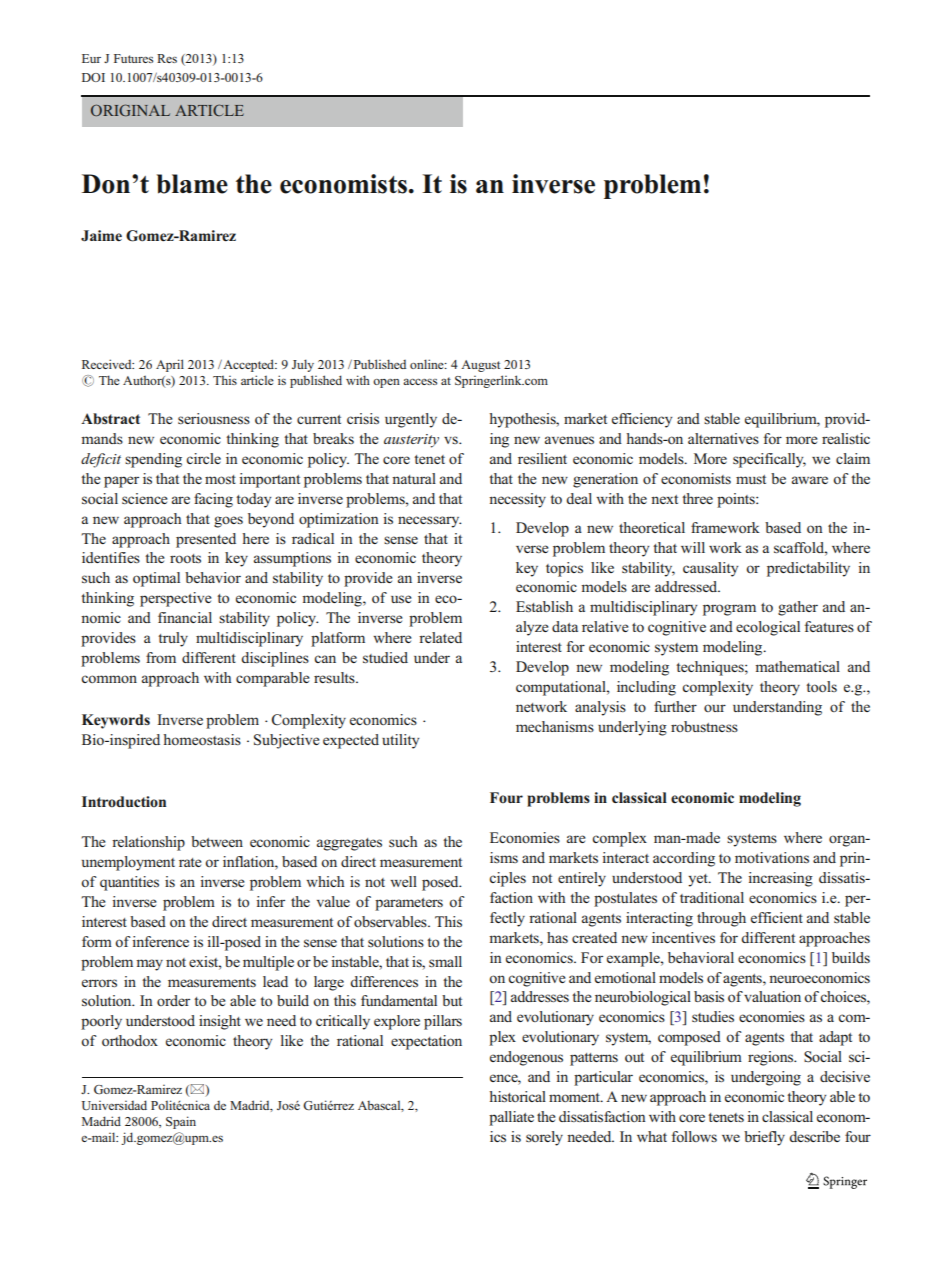  What do you see at coordinates (214, 418) in the document?
I see `seriousness` at bounding box center [214, 418].
